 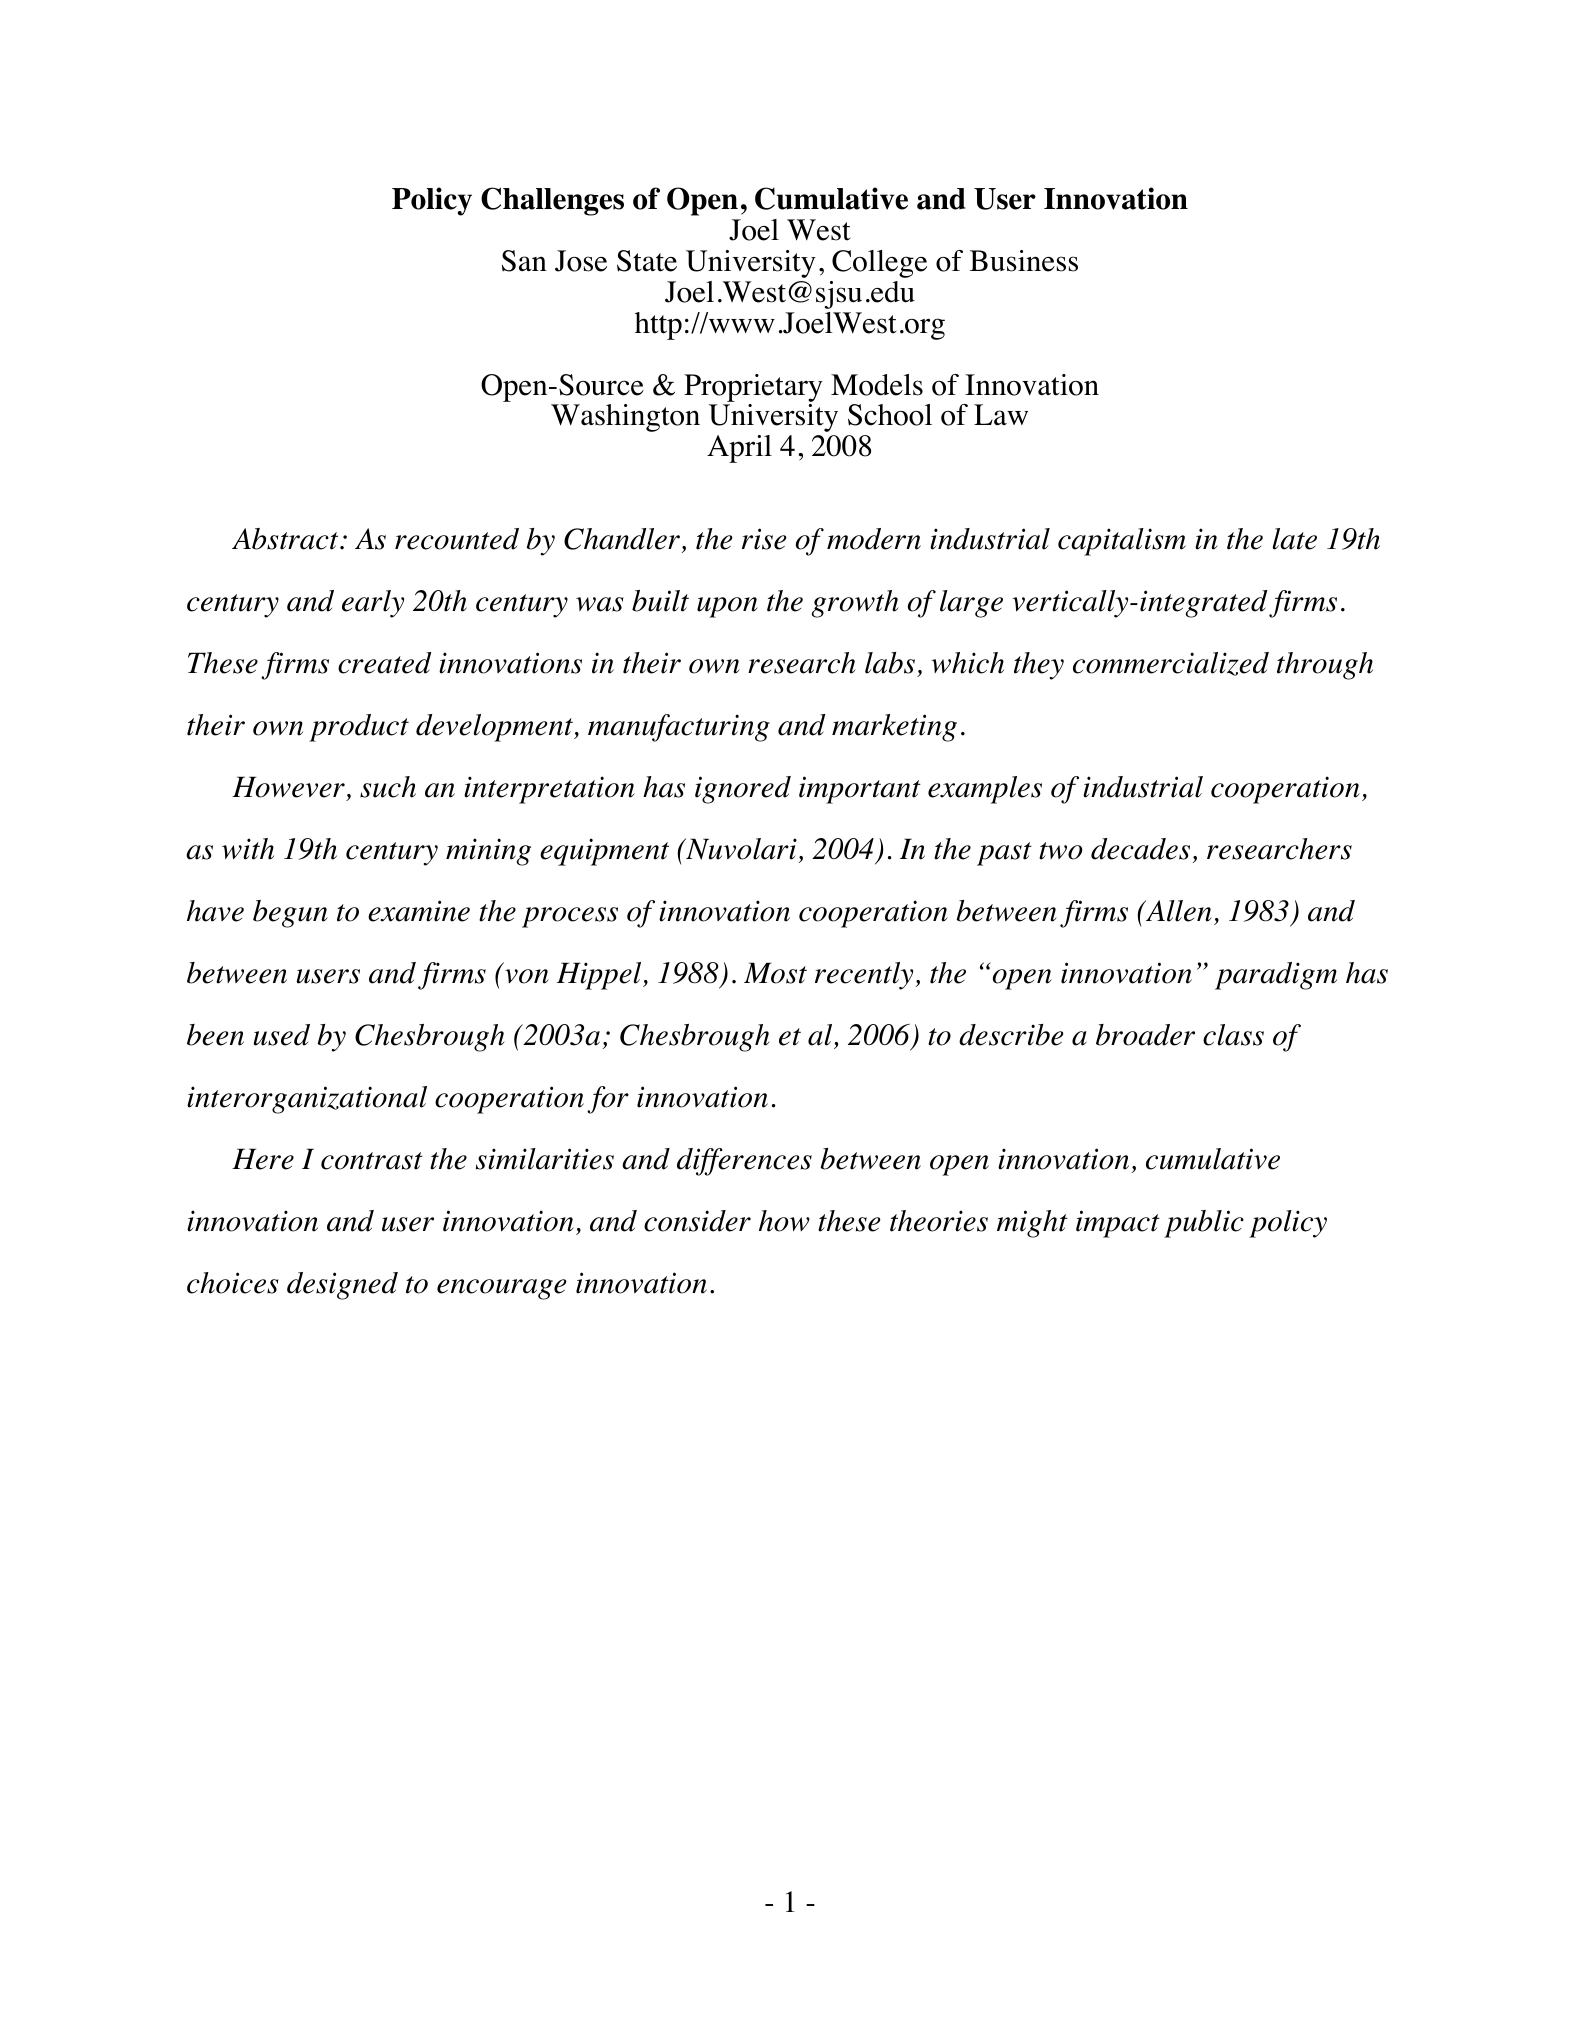 I want to click on ignored, so click(x=743, y=790).
